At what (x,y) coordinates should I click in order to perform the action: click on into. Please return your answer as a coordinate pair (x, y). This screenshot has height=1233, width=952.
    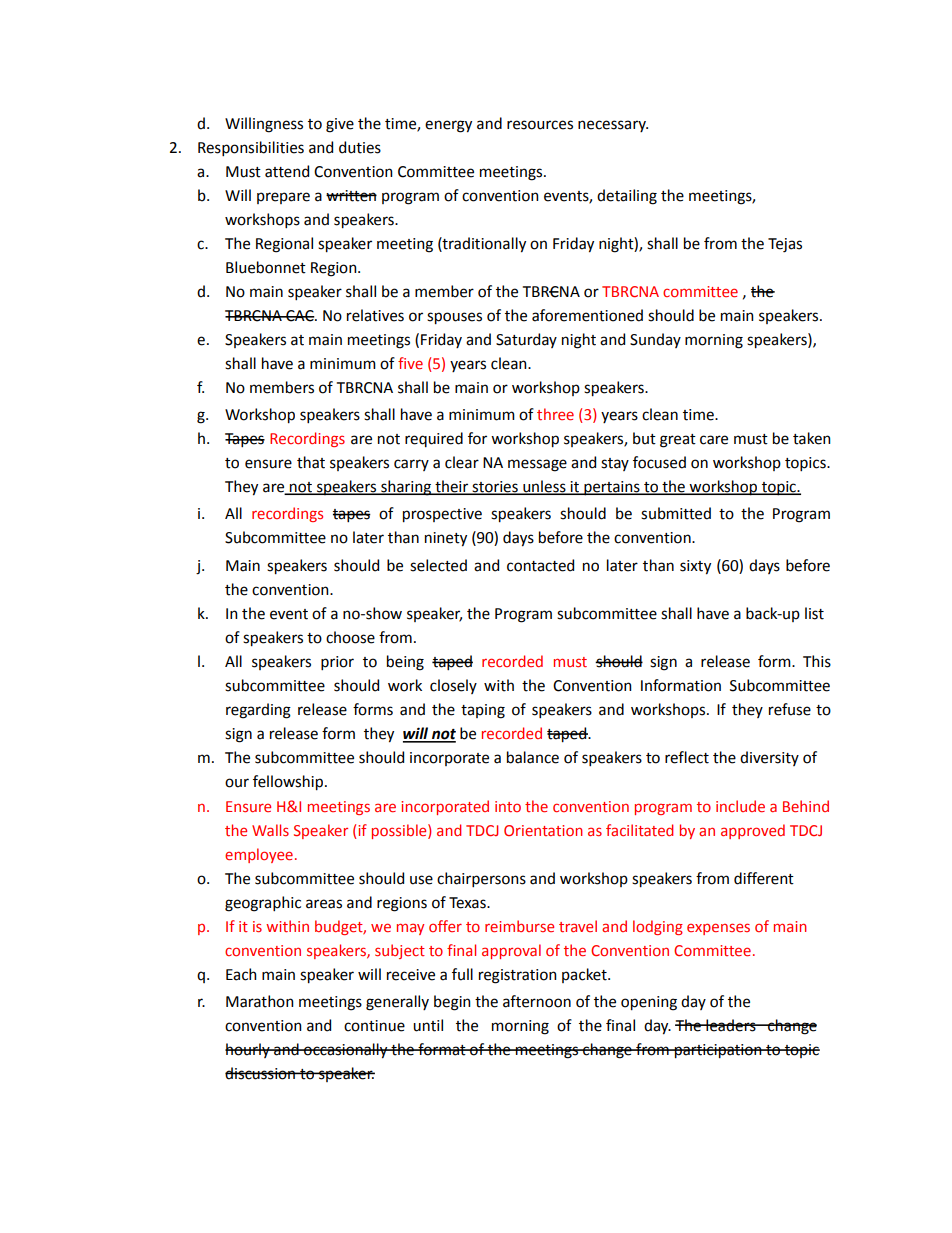
    Looking at the image, I should click on (508, 806).
